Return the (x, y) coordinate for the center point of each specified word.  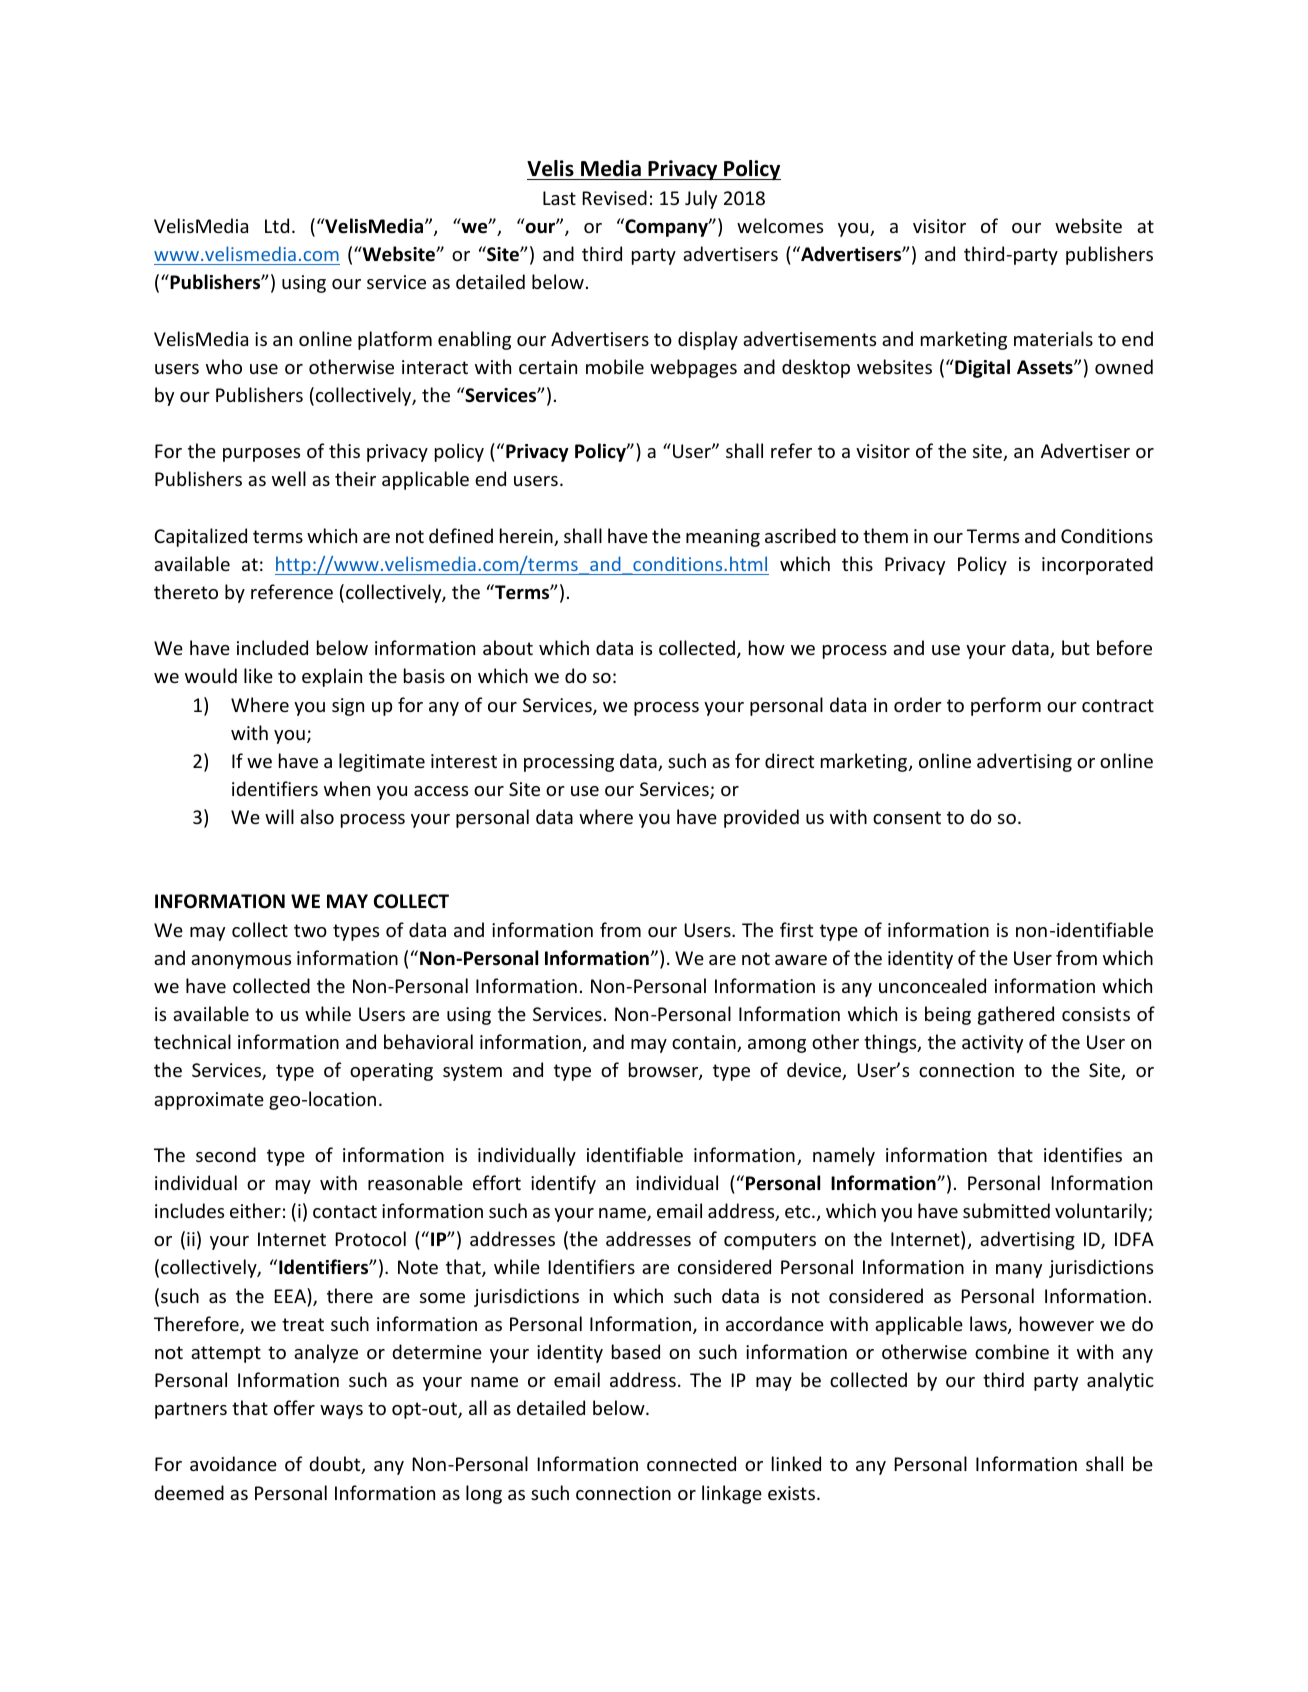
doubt (336, 1465)
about (508, 647)
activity (992, 1044)
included (272, 647)
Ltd (277, 225)
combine (1012, 1351)
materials (1053, 338)
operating (391, 1072)
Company (666, 227)
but (1076, 647)
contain (705, 1043)
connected (691, 1463)
